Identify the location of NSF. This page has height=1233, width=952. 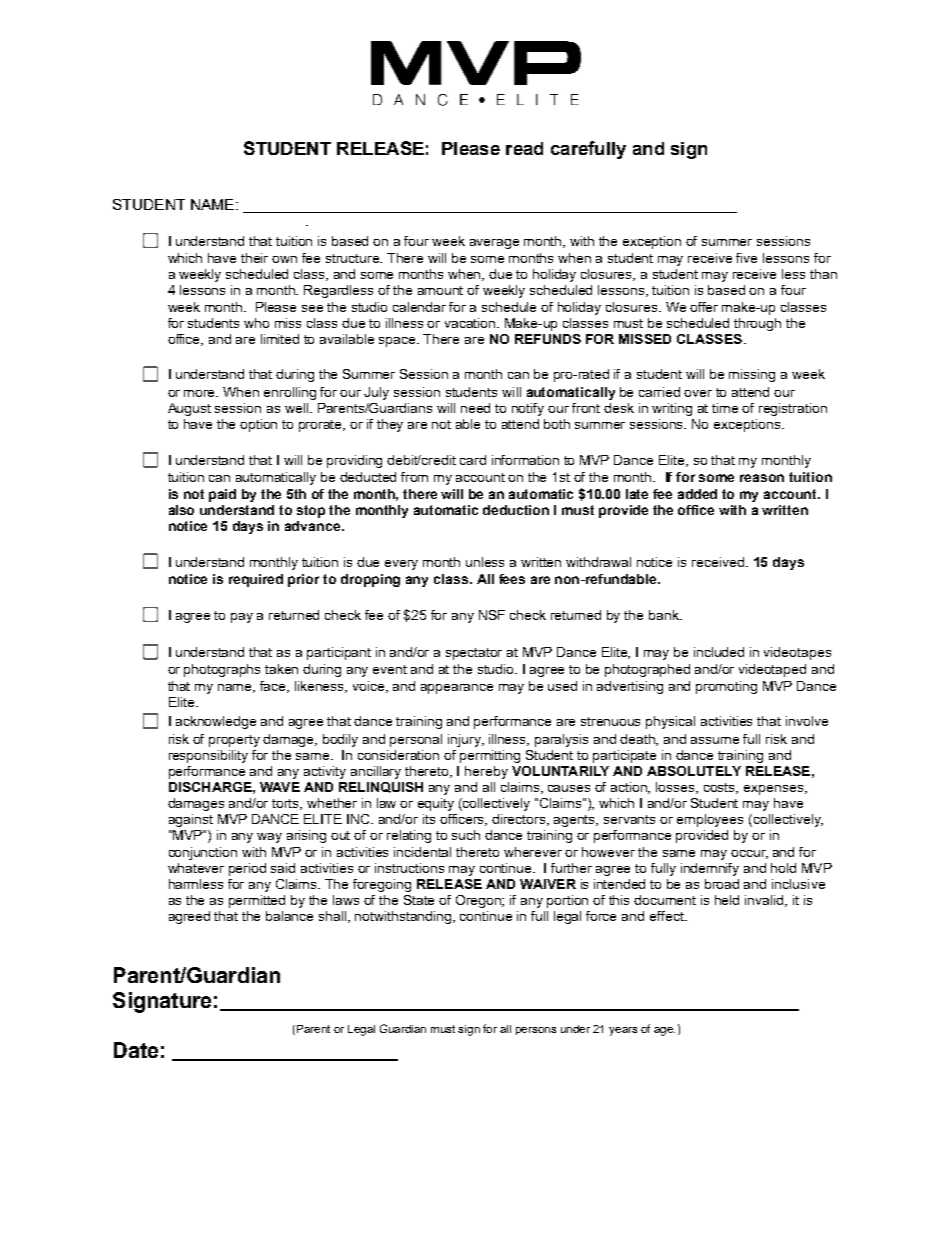
(492, 615).
